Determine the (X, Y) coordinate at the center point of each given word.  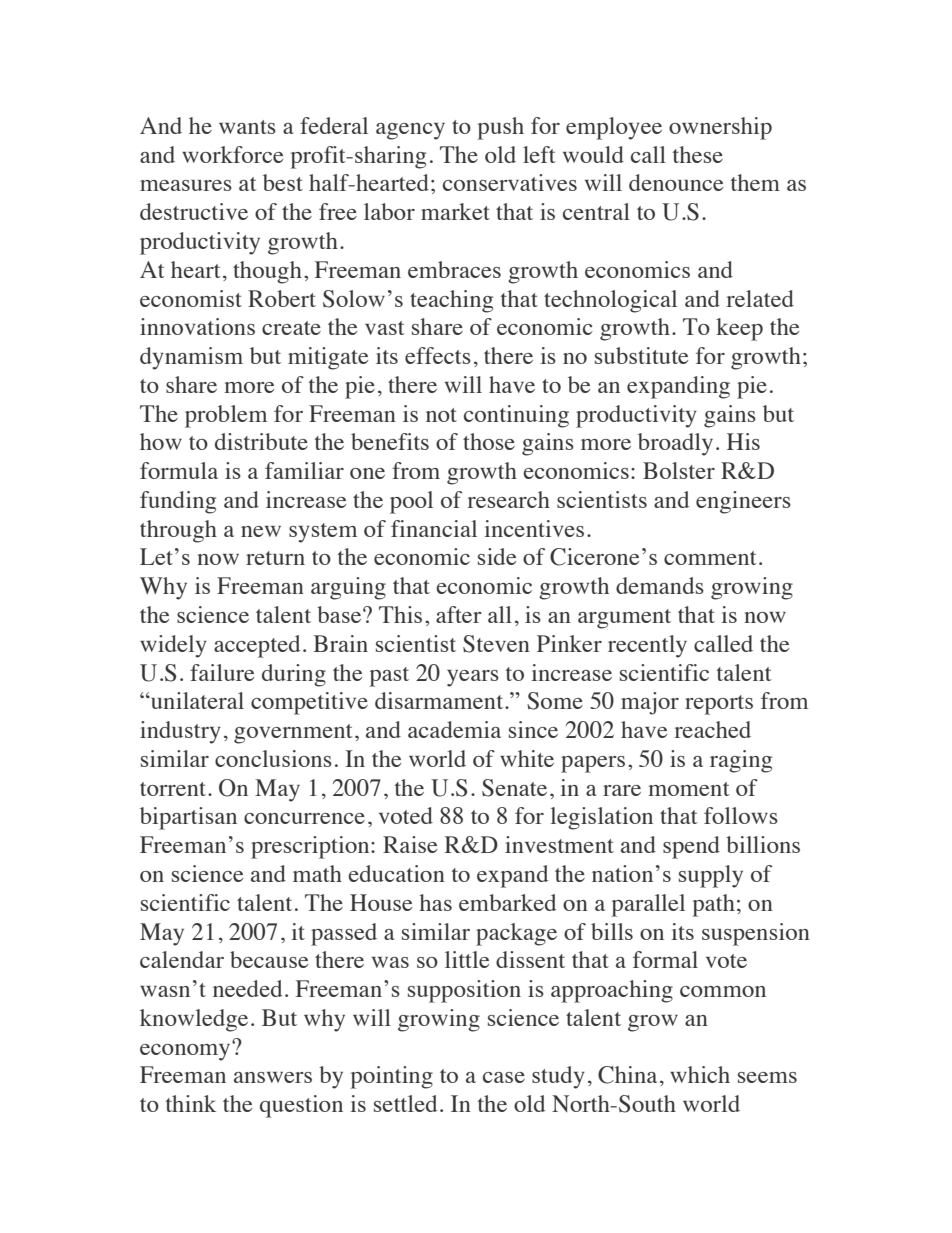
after (459, 614)
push (500, 128)
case (504, 1077)
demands (660, 585)
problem (226, 416)
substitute (641, 355)
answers (273, 1077)
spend (691, 847)
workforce (232, 154)
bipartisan (188, 818)
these (698, 154)
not (441, 415)
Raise (410, 844)
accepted (257, 646)
